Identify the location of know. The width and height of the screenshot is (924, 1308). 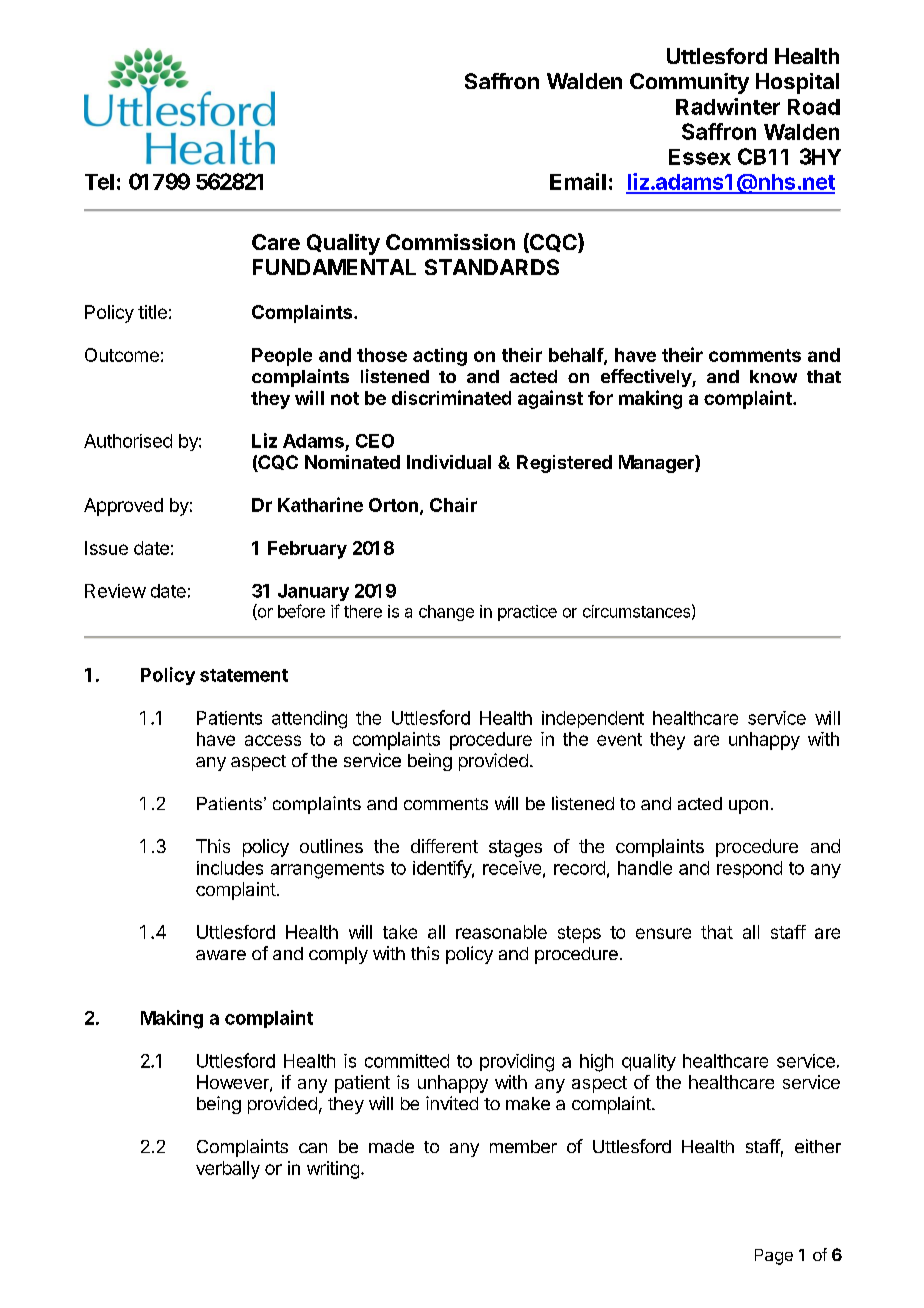
(773, 376).
